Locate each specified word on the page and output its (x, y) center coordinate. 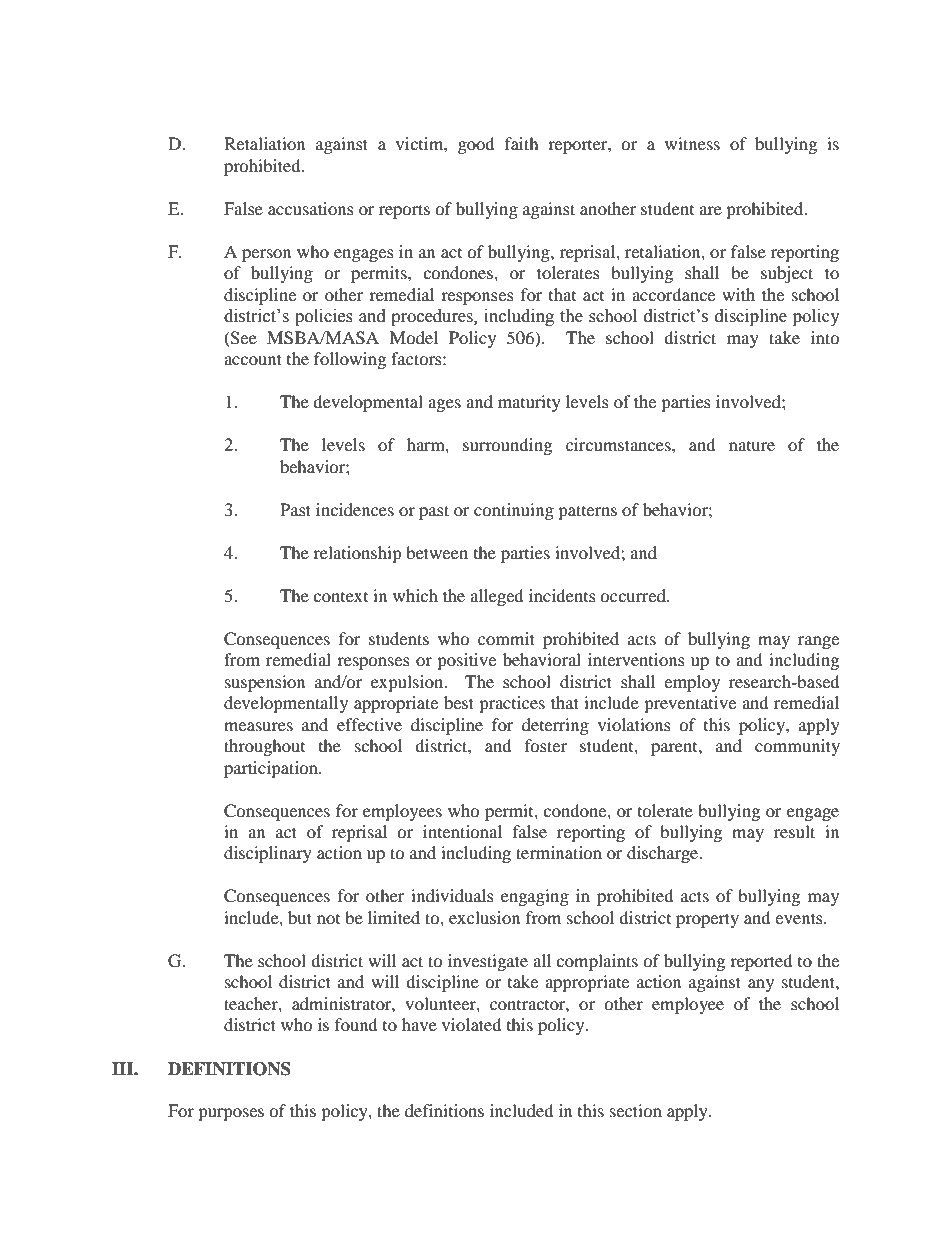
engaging (535, 897)
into (825, 337)
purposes (231, 1114)
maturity (529, 403)
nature (752, 446)
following (350, 360)
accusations (311, 208)
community (797, 747)
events (800, 918)
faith (522, 143)
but (300, 917)
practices (512, 704)
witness (692, 143)
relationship (357, 554)
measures (258, 726)
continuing (514, 511)
